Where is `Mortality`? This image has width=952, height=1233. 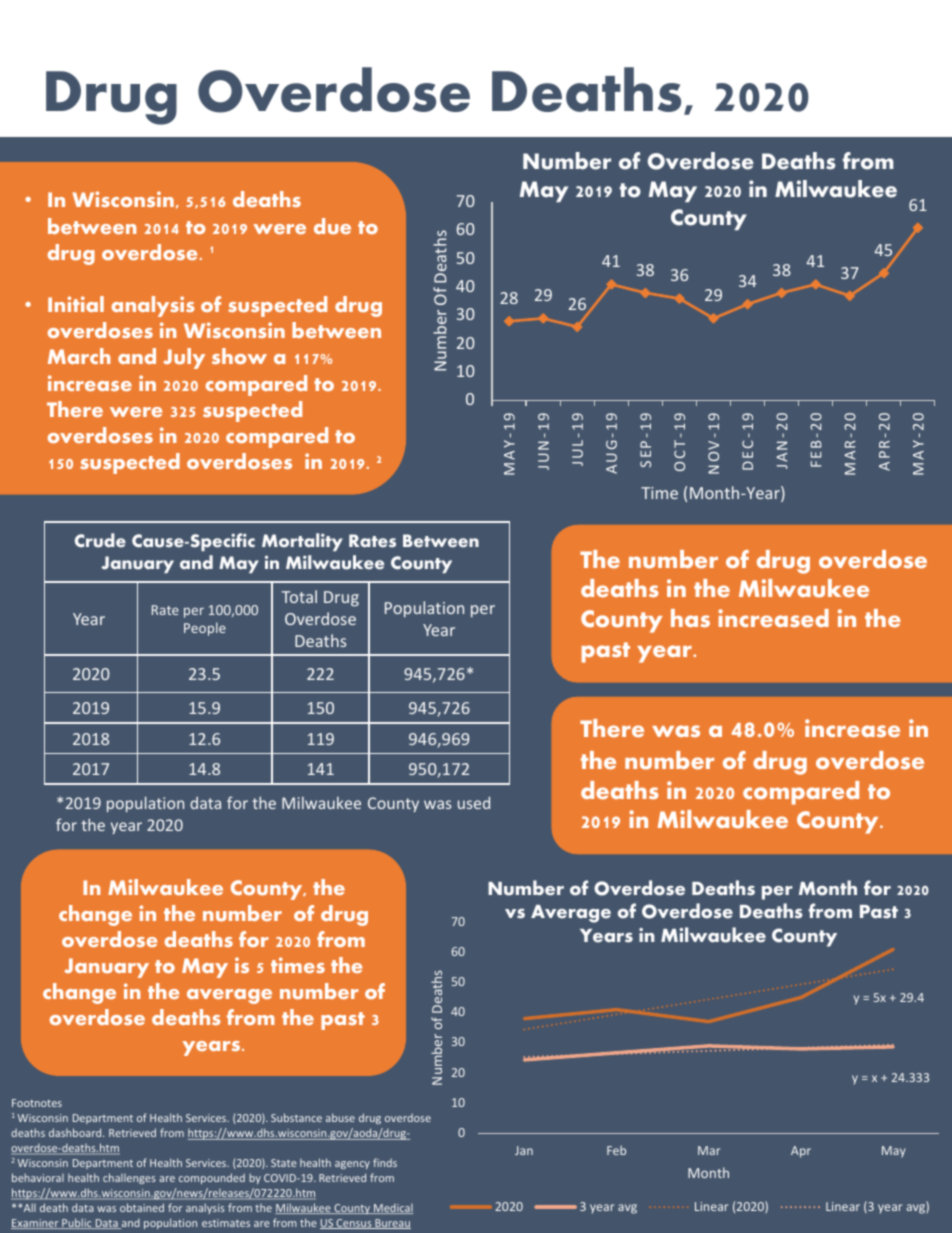 Mortality is located at coordinates (302, 542).
